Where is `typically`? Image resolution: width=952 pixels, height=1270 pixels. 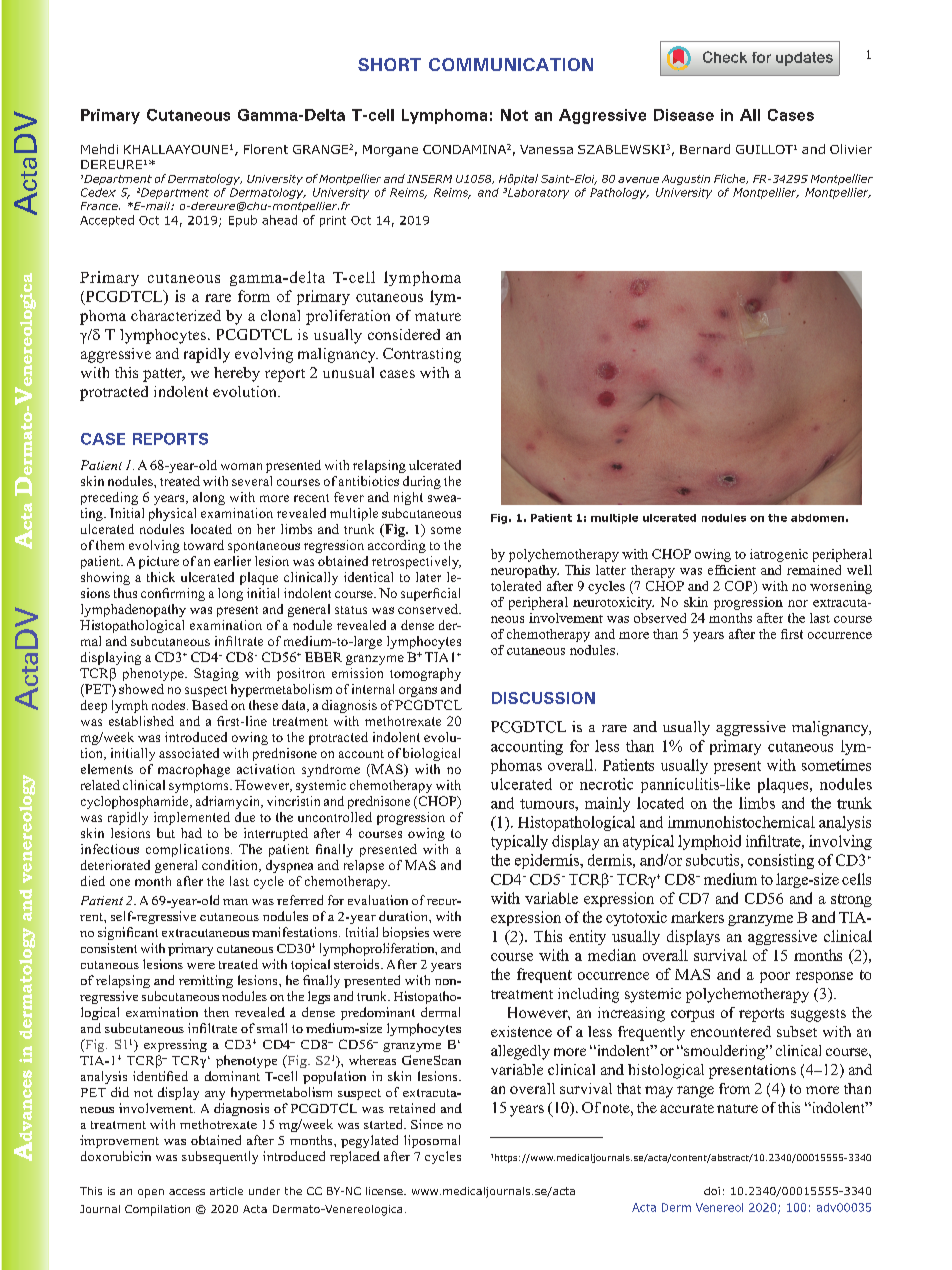
typically is located at coordinates (519, 842).
